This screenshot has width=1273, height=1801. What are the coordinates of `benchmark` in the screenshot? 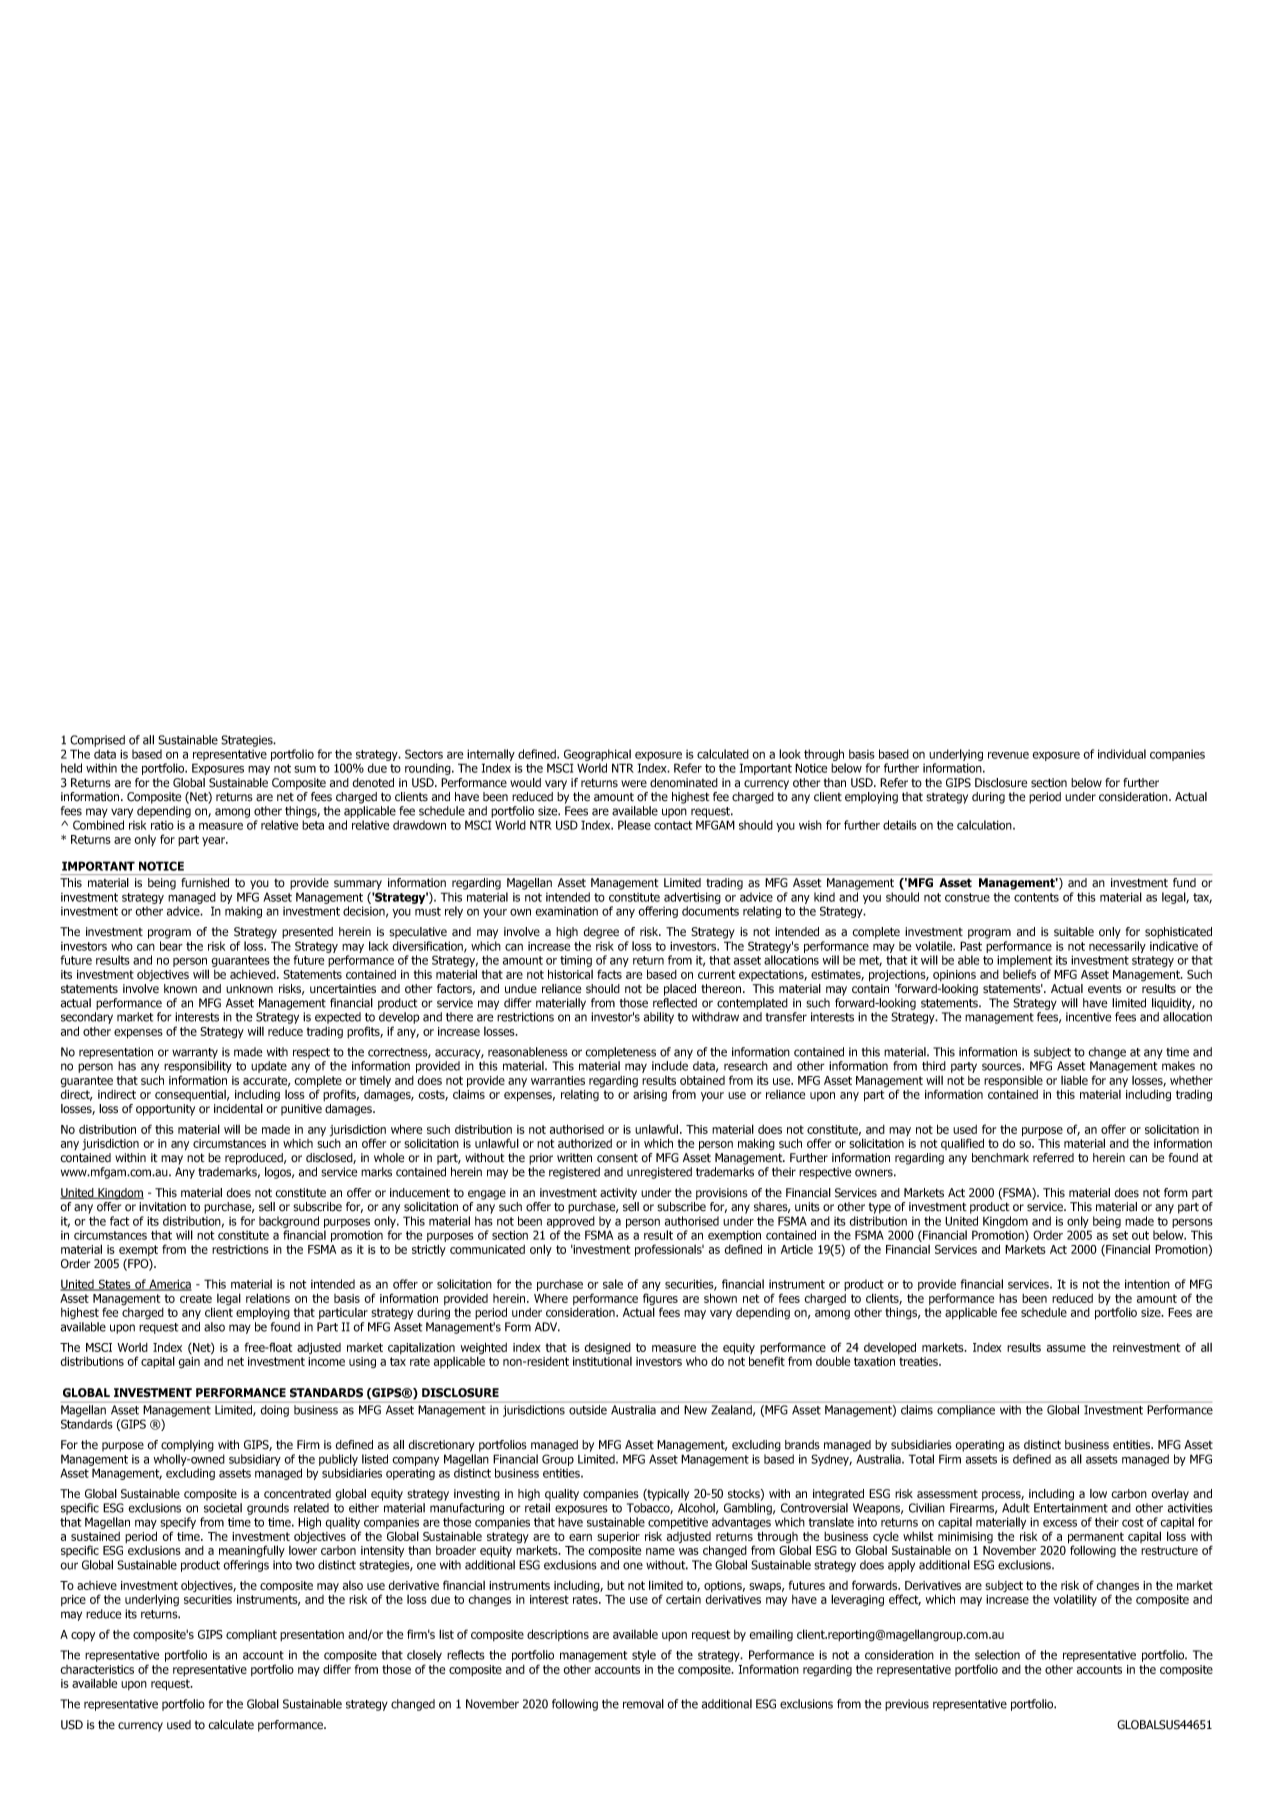 It's located at (1000, 1158).
